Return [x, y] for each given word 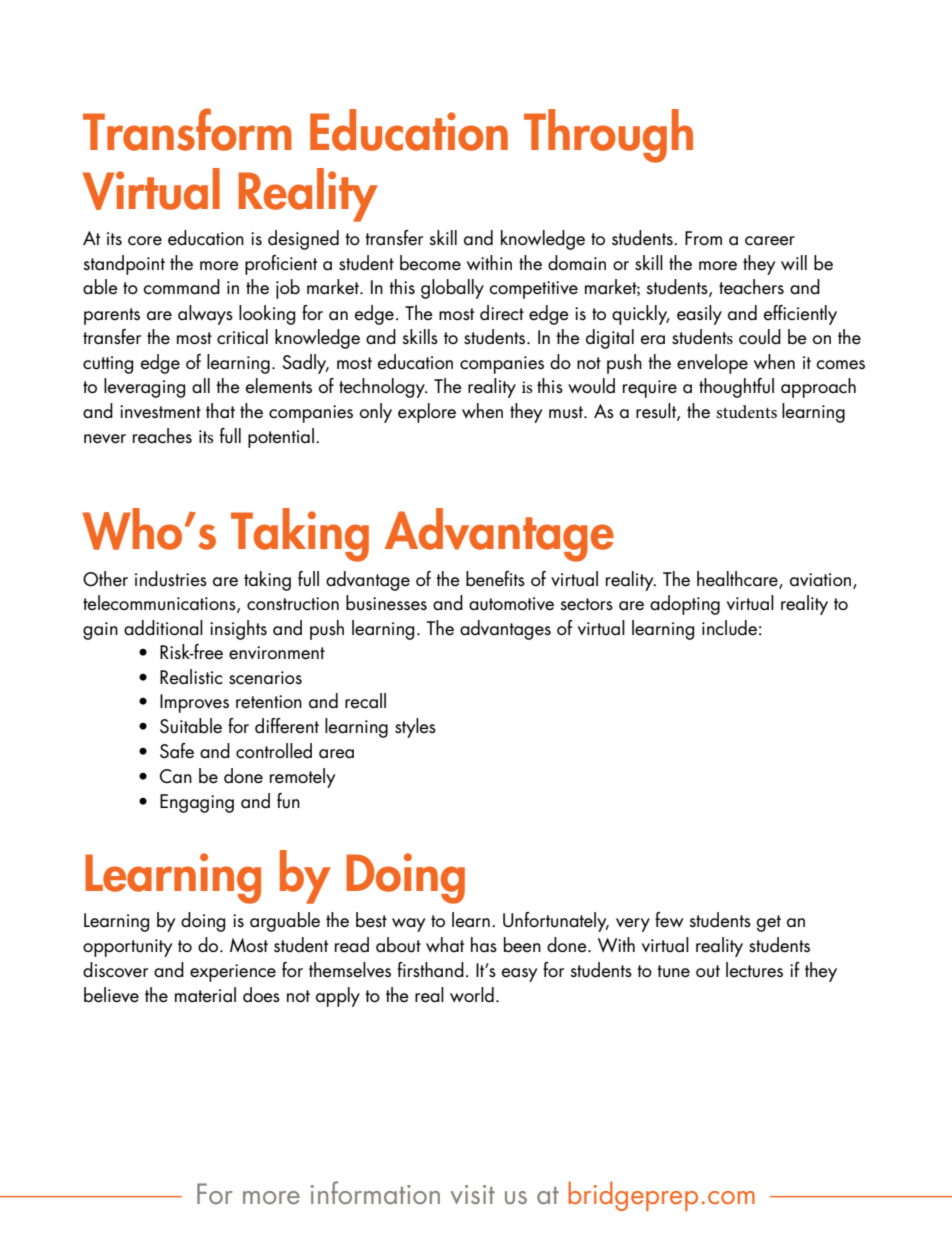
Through [608, 136]
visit [472, 1194]
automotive [511, 604]
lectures [754, 970]
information [375, 1192]
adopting [685, 605]
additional [163, 628]
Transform [187, 129]
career [770, 241]
